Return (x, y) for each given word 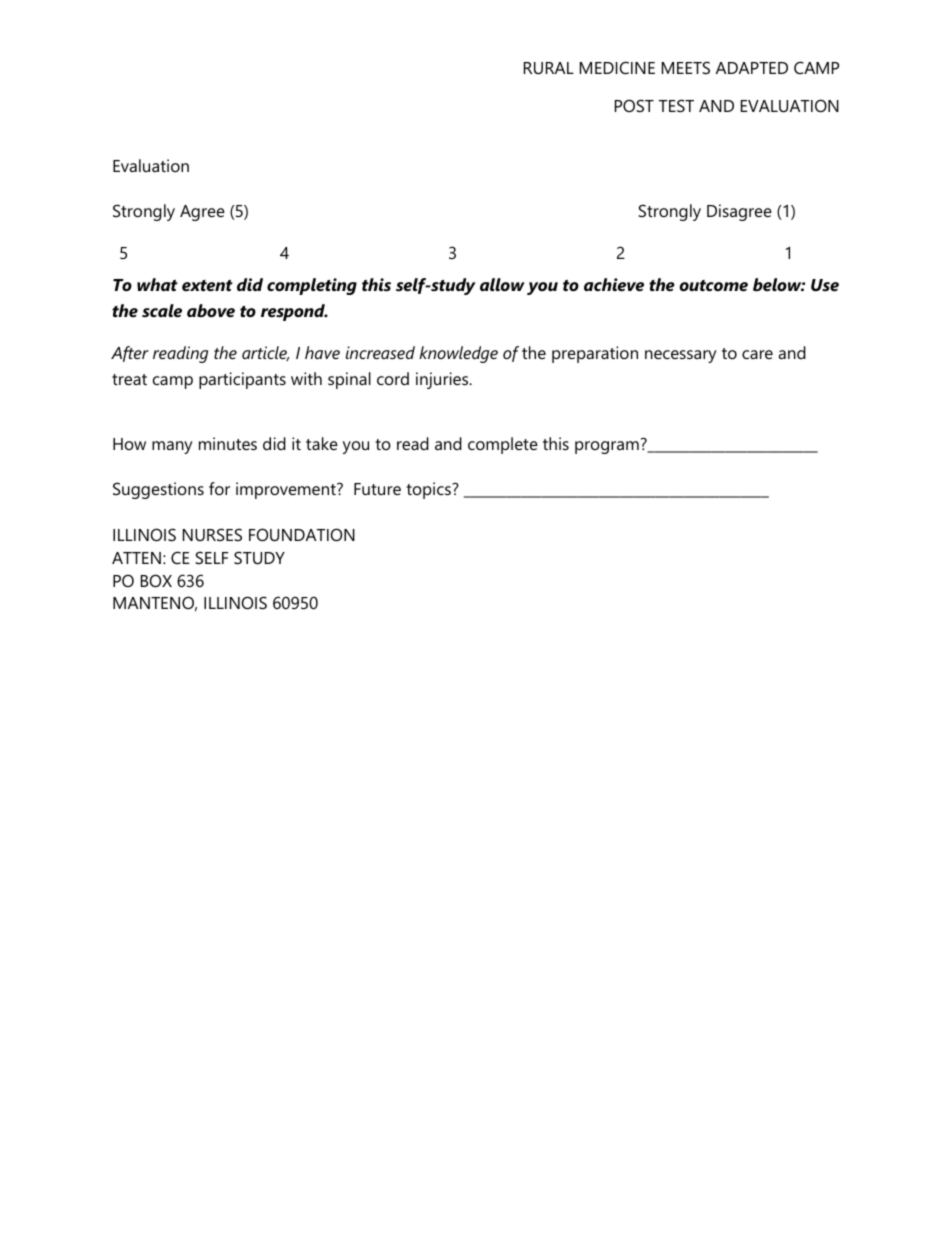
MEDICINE (617, 67)
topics (429, 490)
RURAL (549, 68)
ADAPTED (752, 68)
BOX (156, 580)
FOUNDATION (302, 534)
